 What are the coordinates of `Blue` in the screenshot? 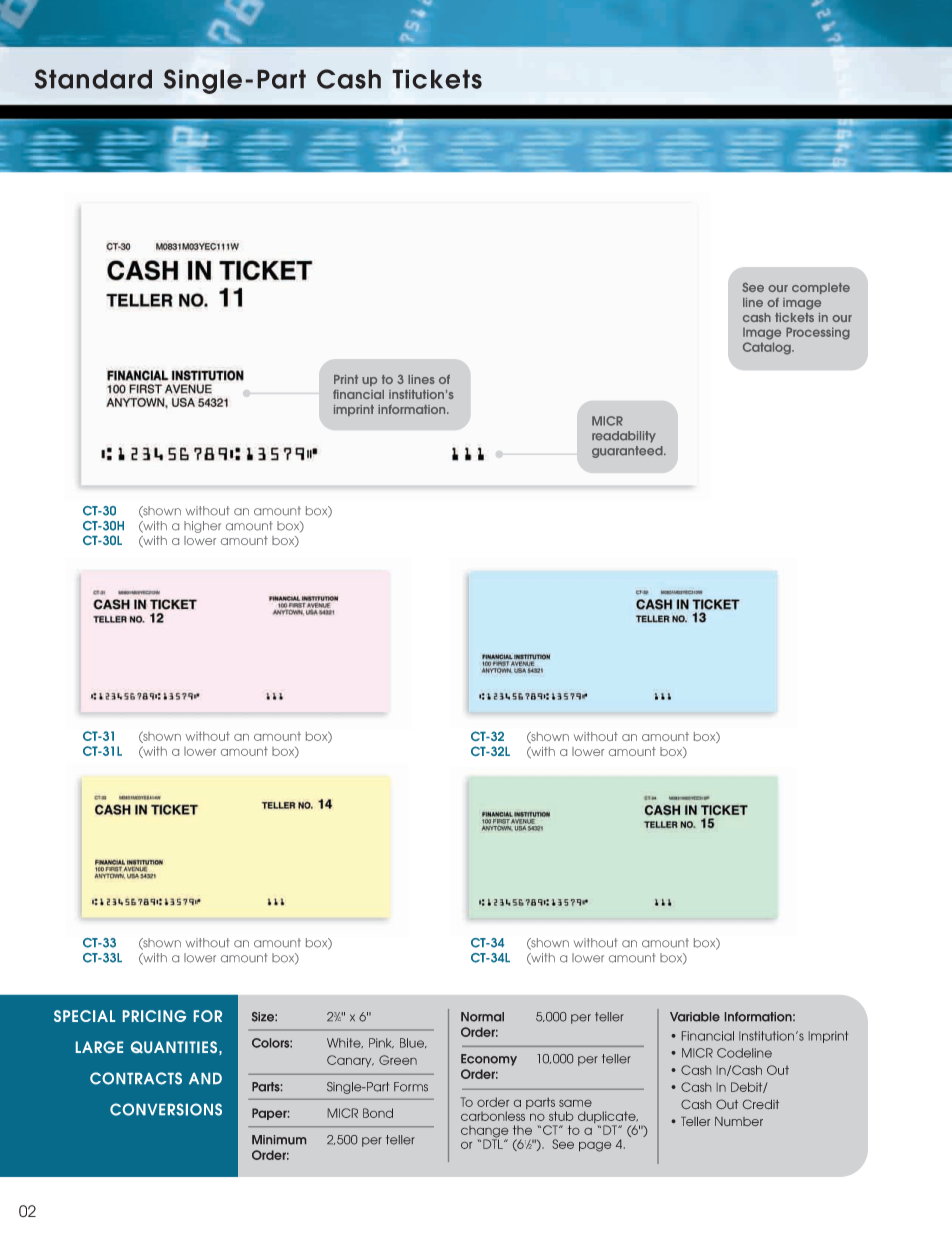 It's located at (413, 1043).
